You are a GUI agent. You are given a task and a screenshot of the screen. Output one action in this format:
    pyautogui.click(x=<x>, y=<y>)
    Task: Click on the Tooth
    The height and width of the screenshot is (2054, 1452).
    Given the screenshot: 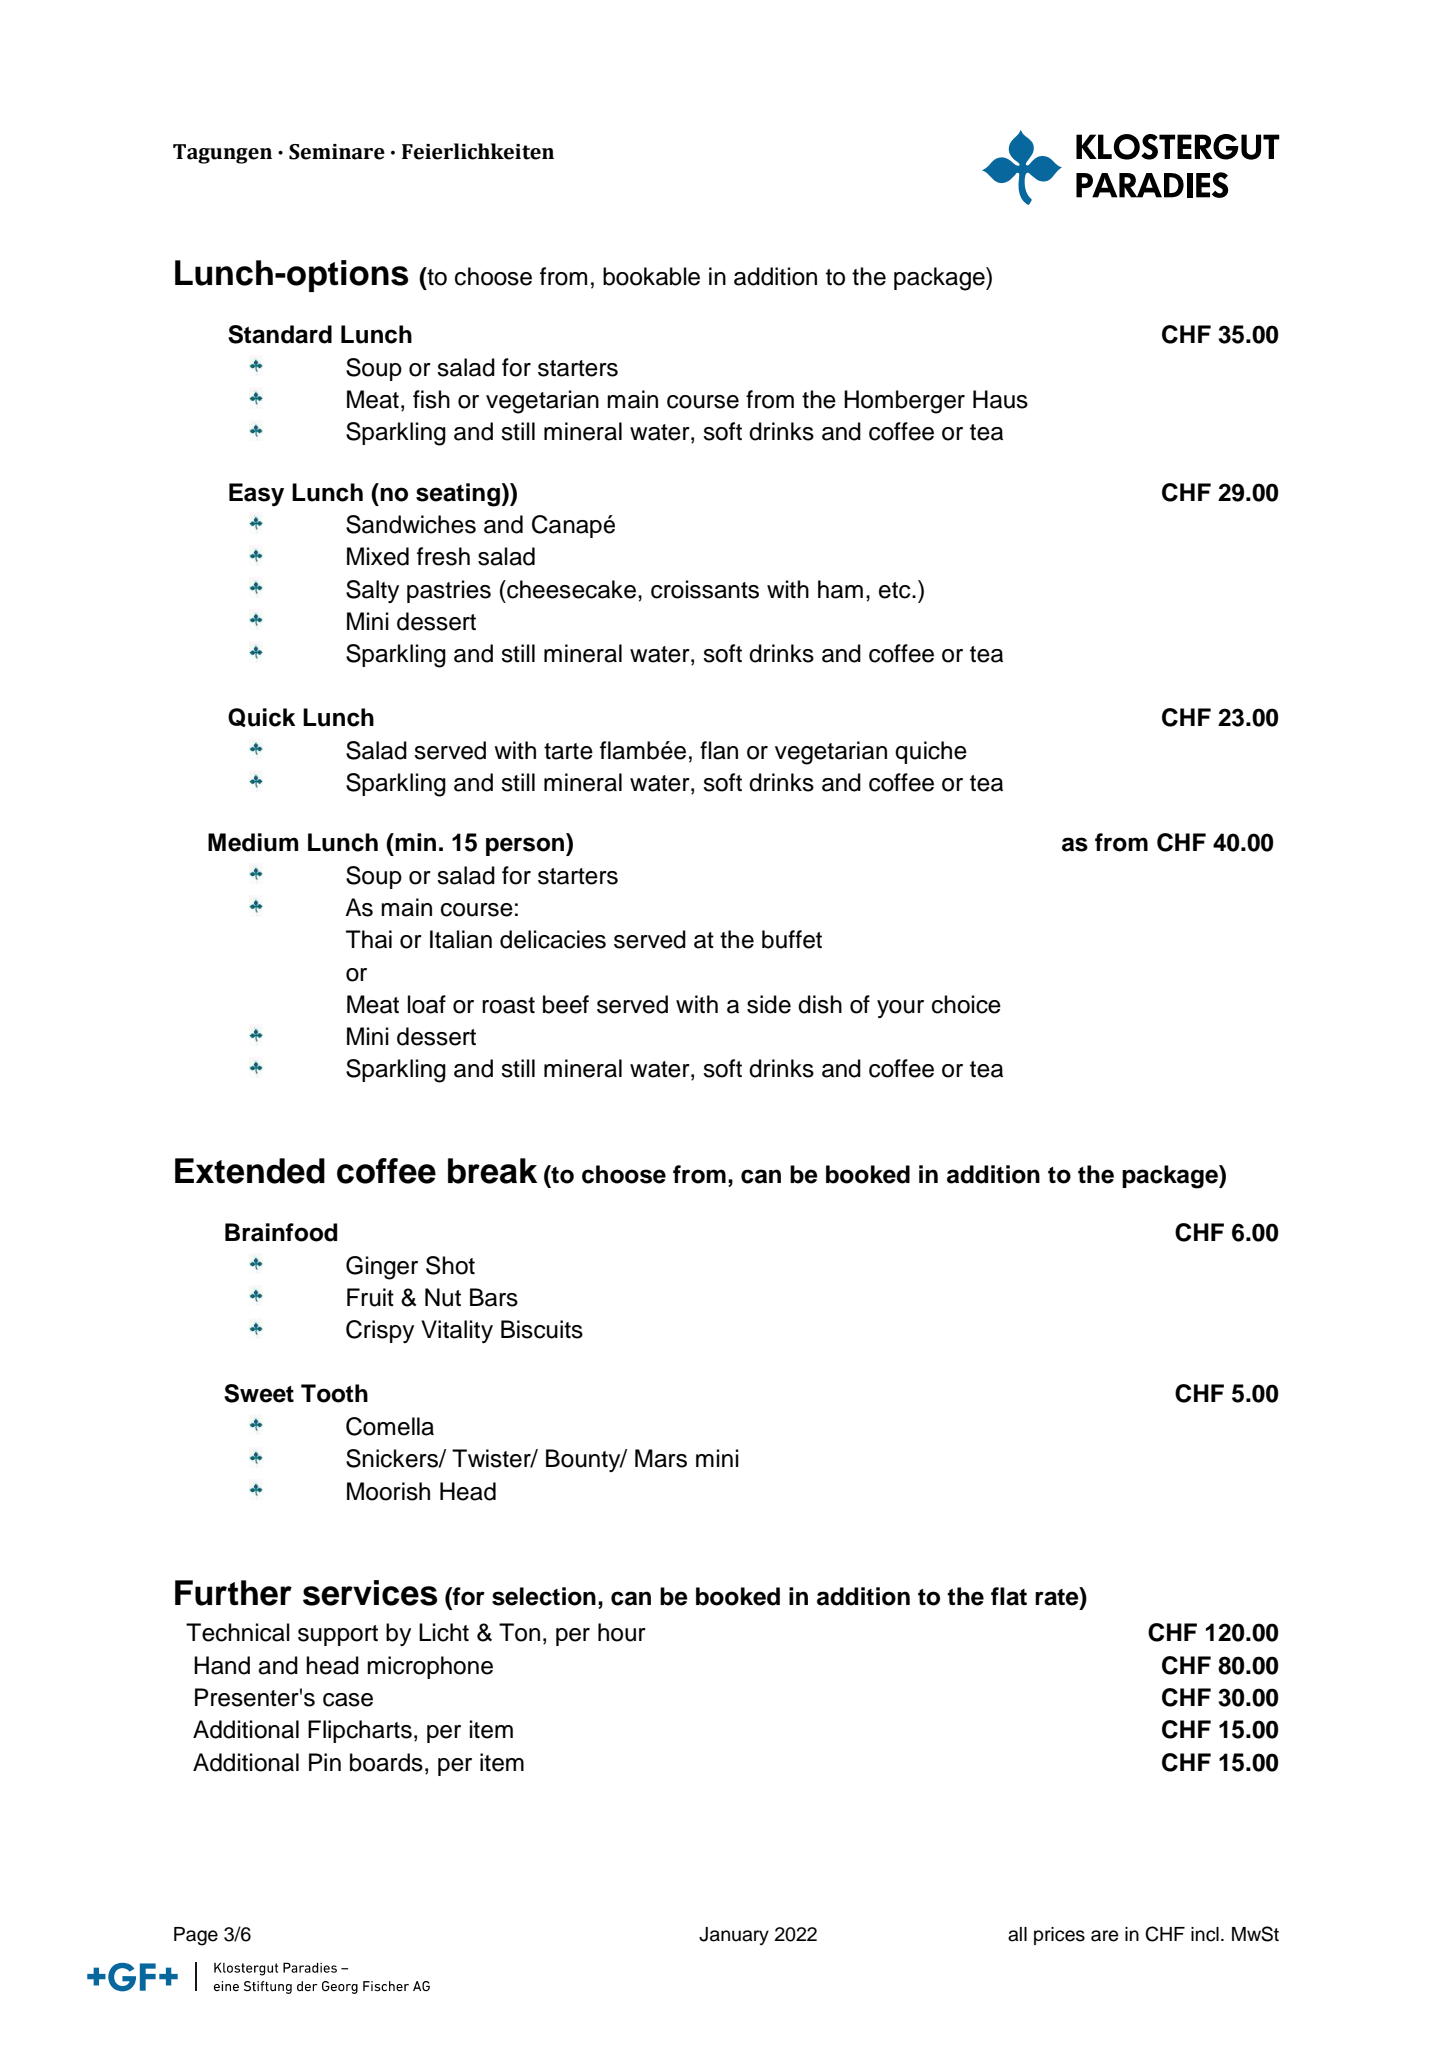 What is the action you would take?
    pyautogui.click(x=334, y=1393)
